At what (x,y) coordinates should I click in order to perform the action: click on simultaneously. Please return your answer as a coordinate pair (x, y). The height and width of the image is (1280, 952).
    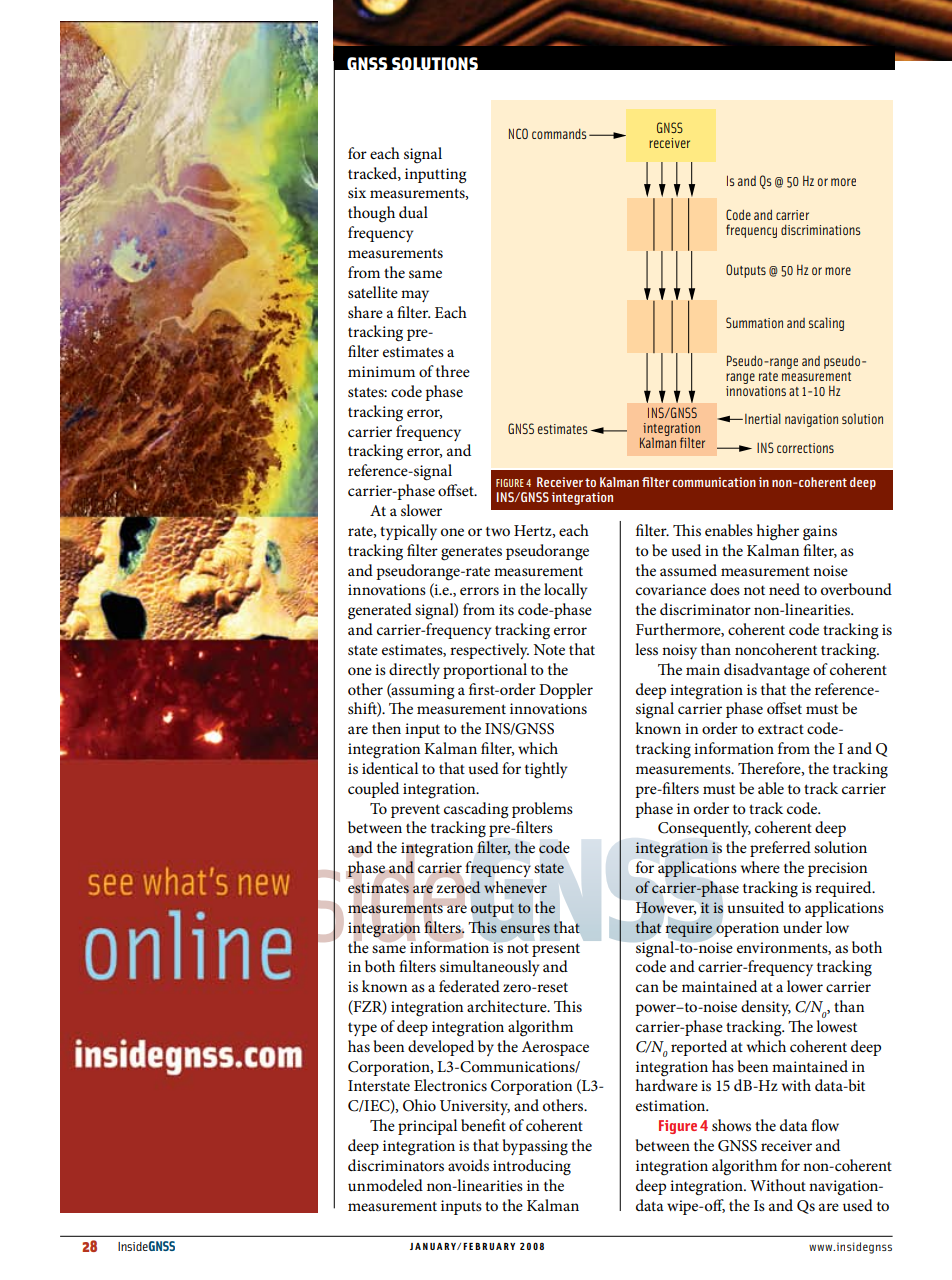
    Looking at the image, I should click on (489, 968).
